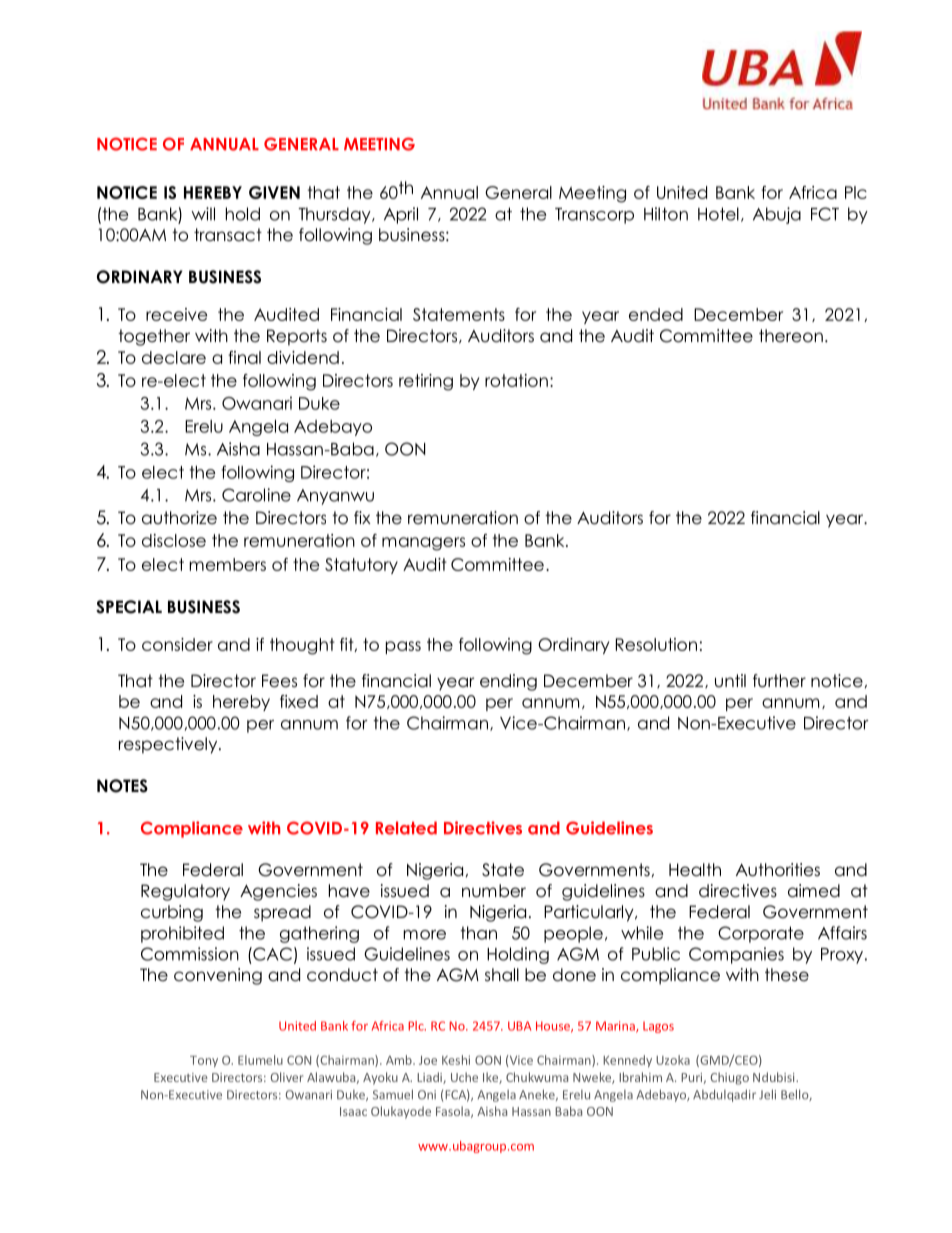 Image resolution: width=952 pixels, height=1233 pixels. Describe the element at coordinates (718, 214) in the image. I see `Hotel` at that location.
